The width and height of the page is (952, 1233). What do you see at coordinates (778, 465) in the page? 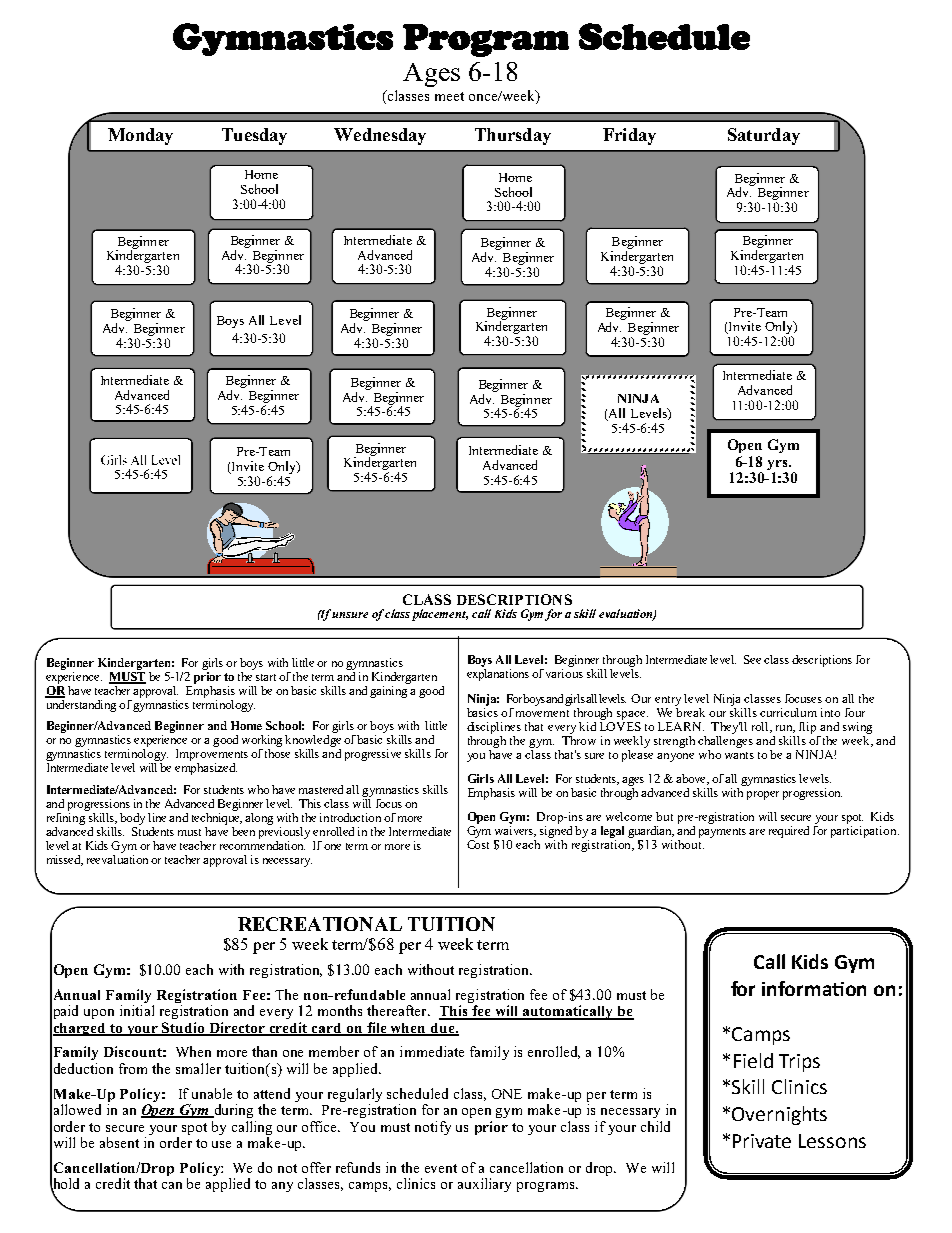
I see `yrs` at bounding box center [778, 465].
